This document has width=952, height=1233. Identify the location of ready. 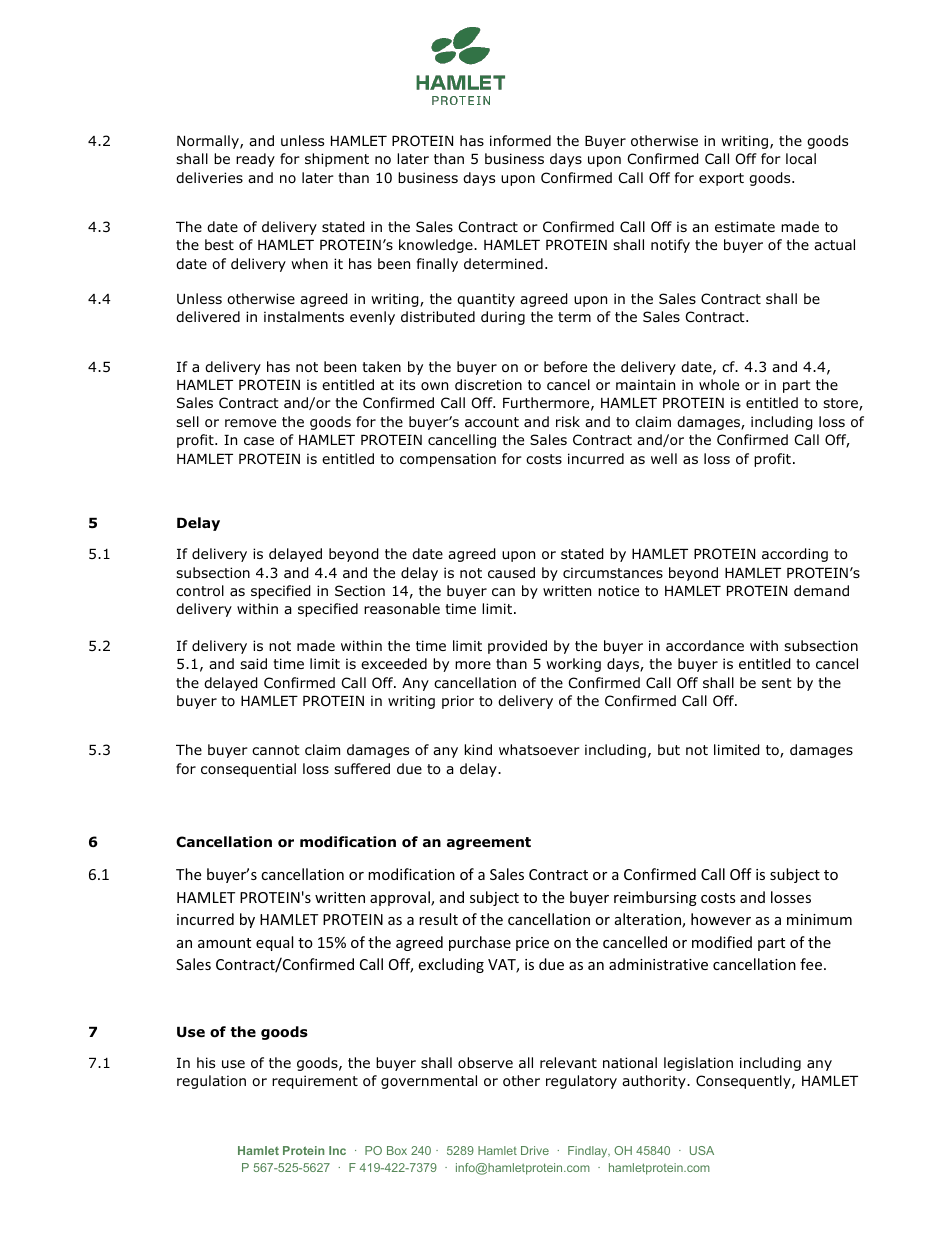
(255, 160).
